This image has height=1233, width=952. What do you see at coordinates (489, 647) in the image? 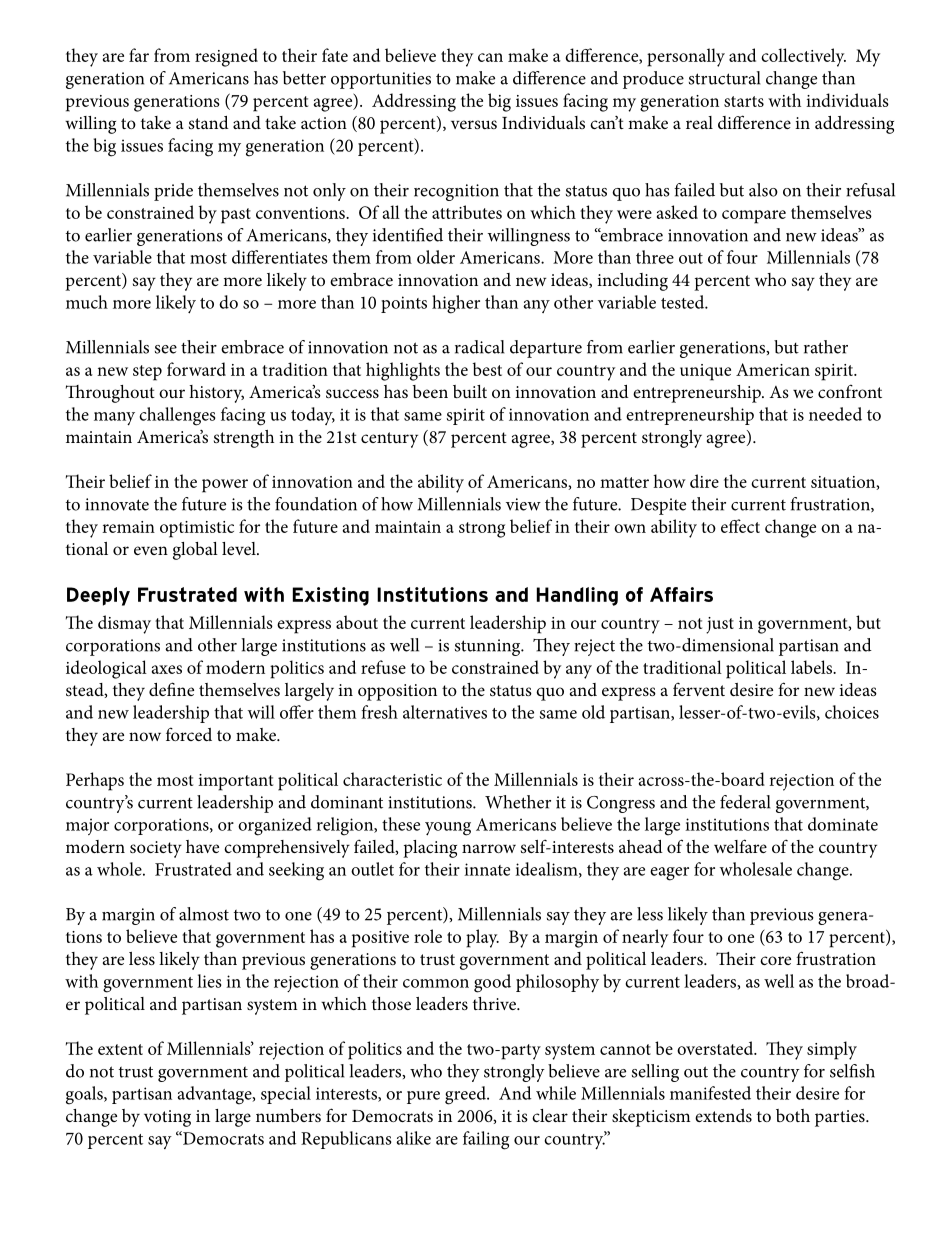
I see `stunning` at bounding box center [489, 647].
